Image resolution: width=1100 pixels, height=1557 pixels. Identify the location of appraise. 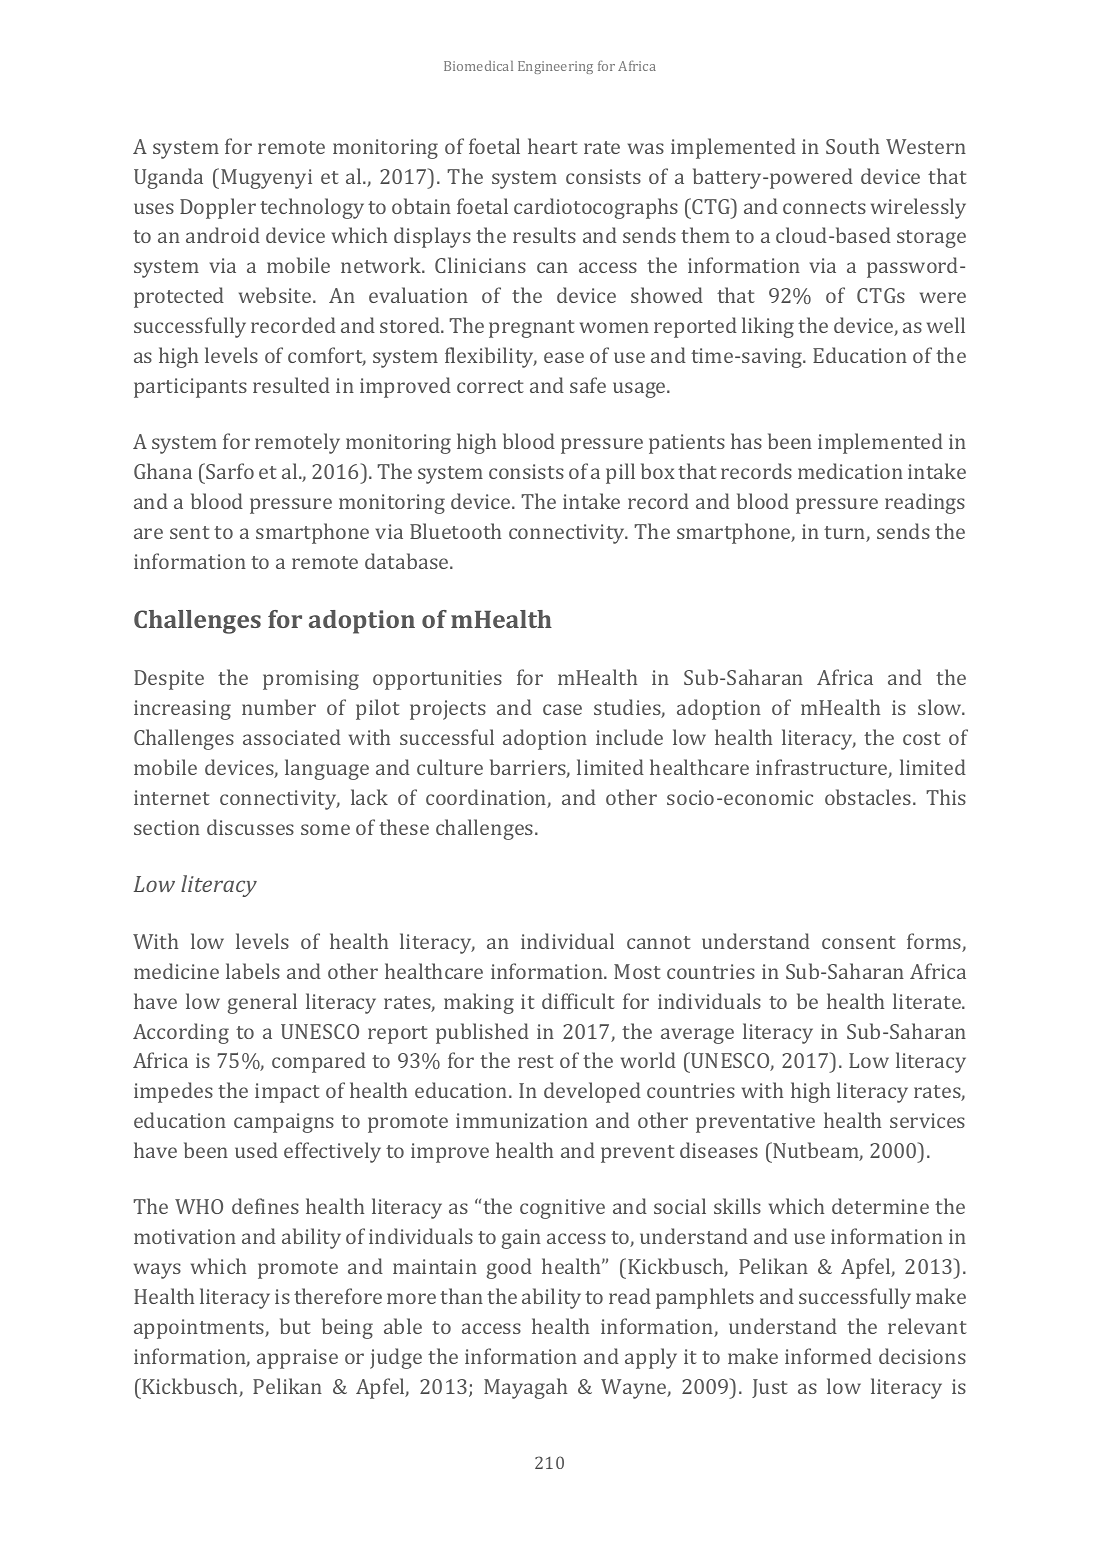
(297, 1359).
